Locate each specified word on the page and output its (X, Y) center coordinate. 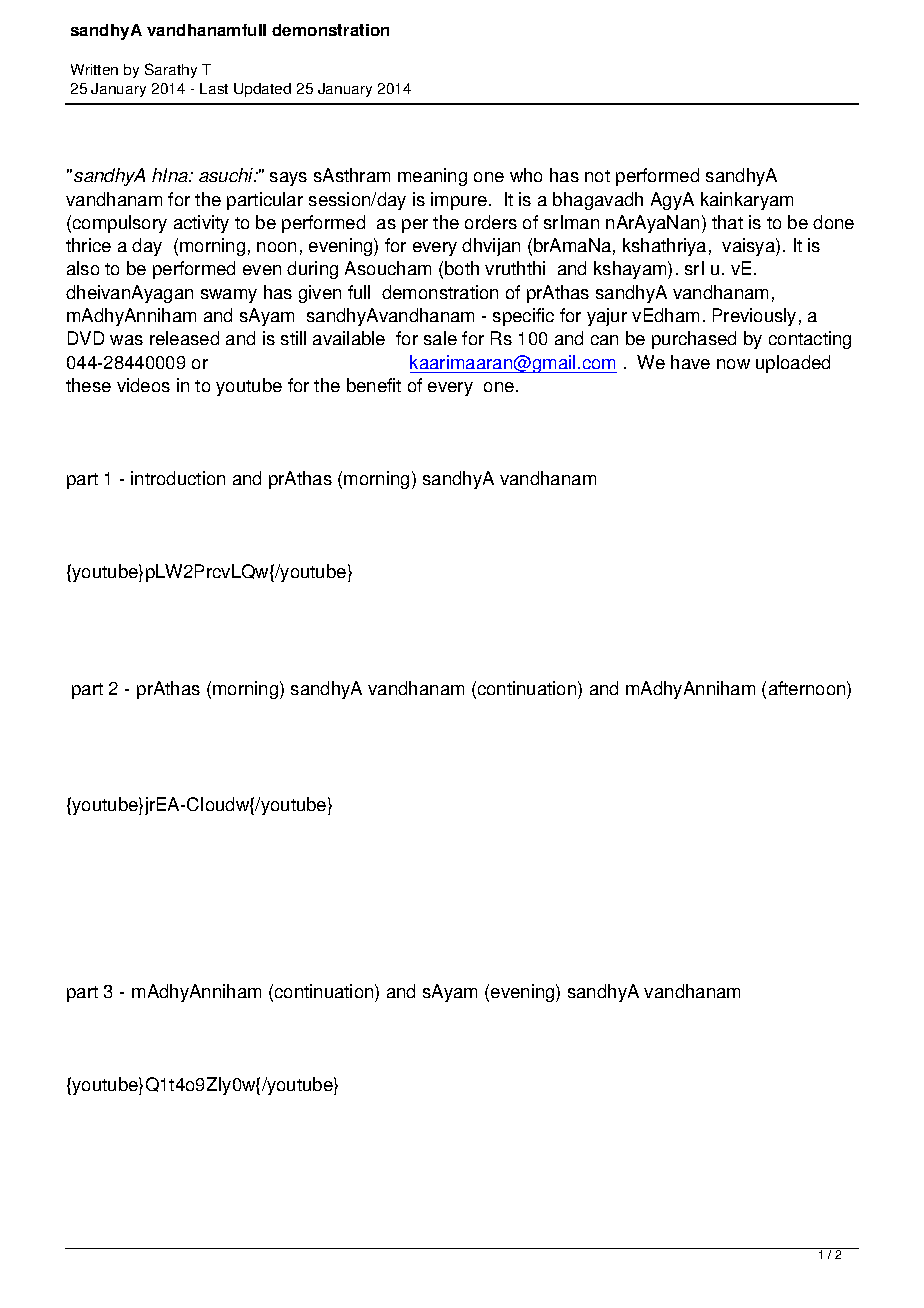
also (83, 268)
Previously (754, 317)
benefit (374, 385)
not (597, 176)
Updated (262, 90)
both (462, 268)
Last (214, 88)
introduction (178, 478)
